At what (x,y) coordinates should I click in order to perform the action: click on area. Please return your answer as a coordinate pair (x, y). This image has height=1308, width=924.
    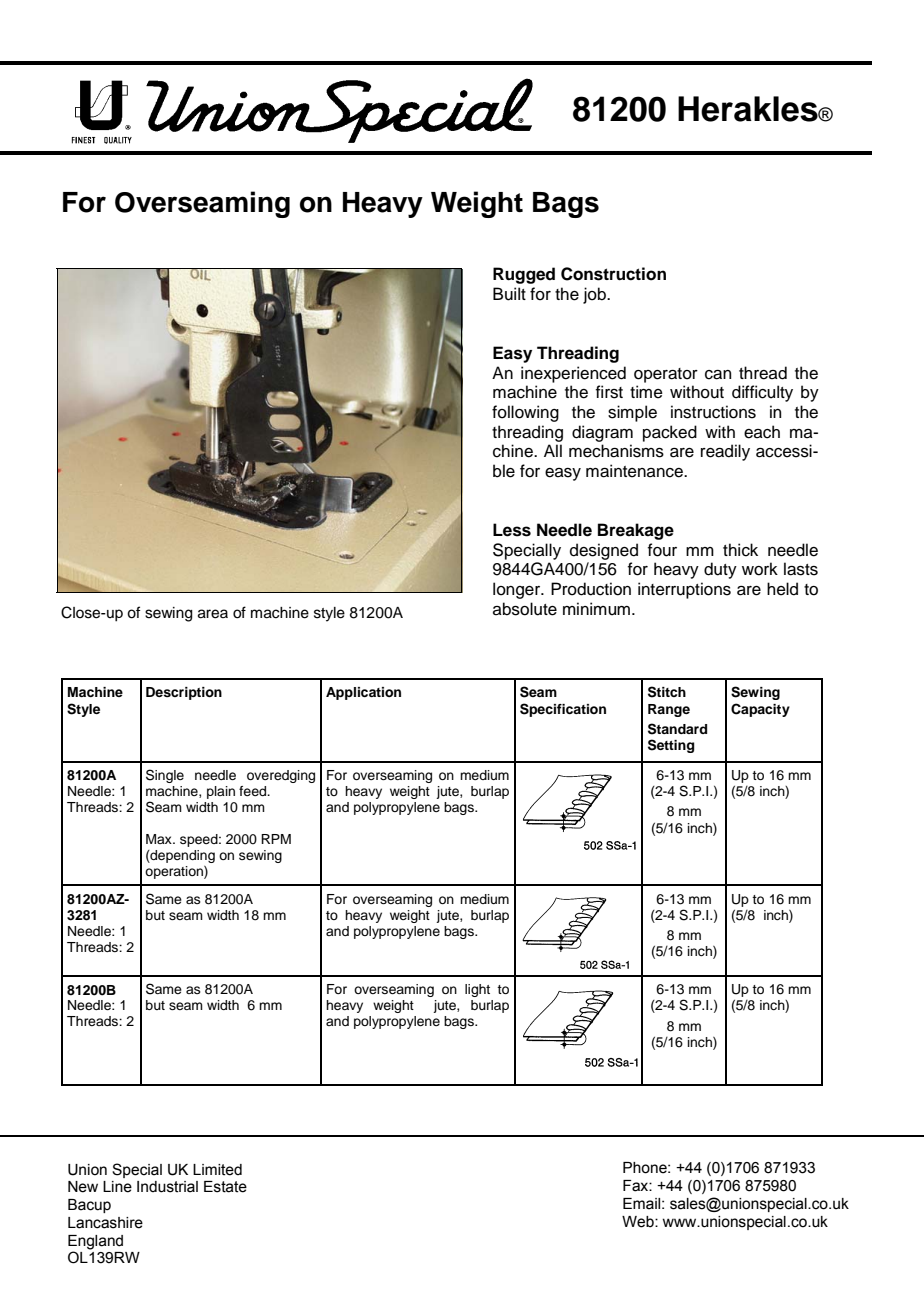
    Looking at the image, I should click on (213, 614).
